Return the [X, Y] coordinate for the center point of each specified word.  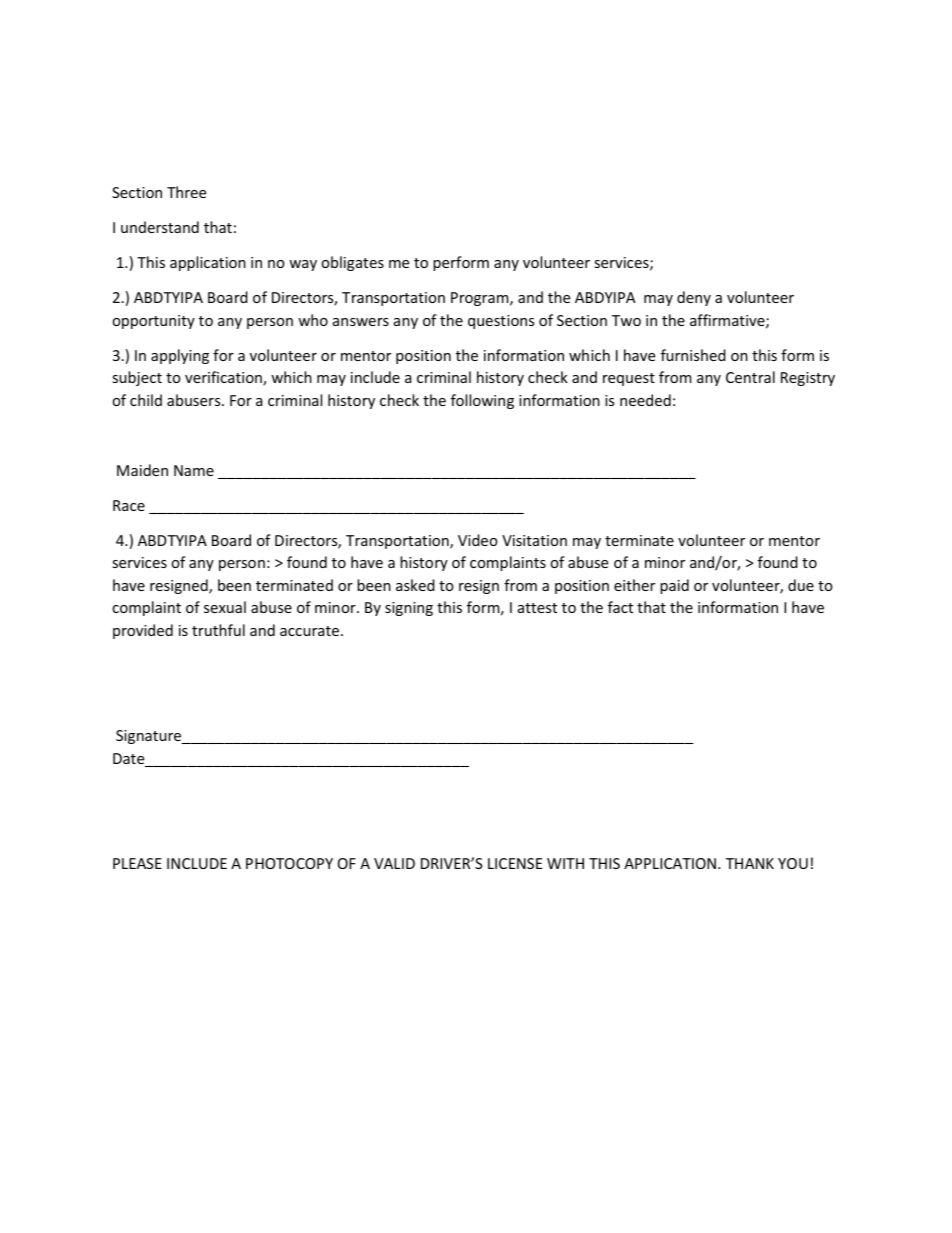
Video [478, 540]
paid [674, 586]
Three [186, 192]
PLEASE [137, 863]
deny [694, 298]
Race [129, 505]
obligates [352, 263]
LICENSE [515, 863]
